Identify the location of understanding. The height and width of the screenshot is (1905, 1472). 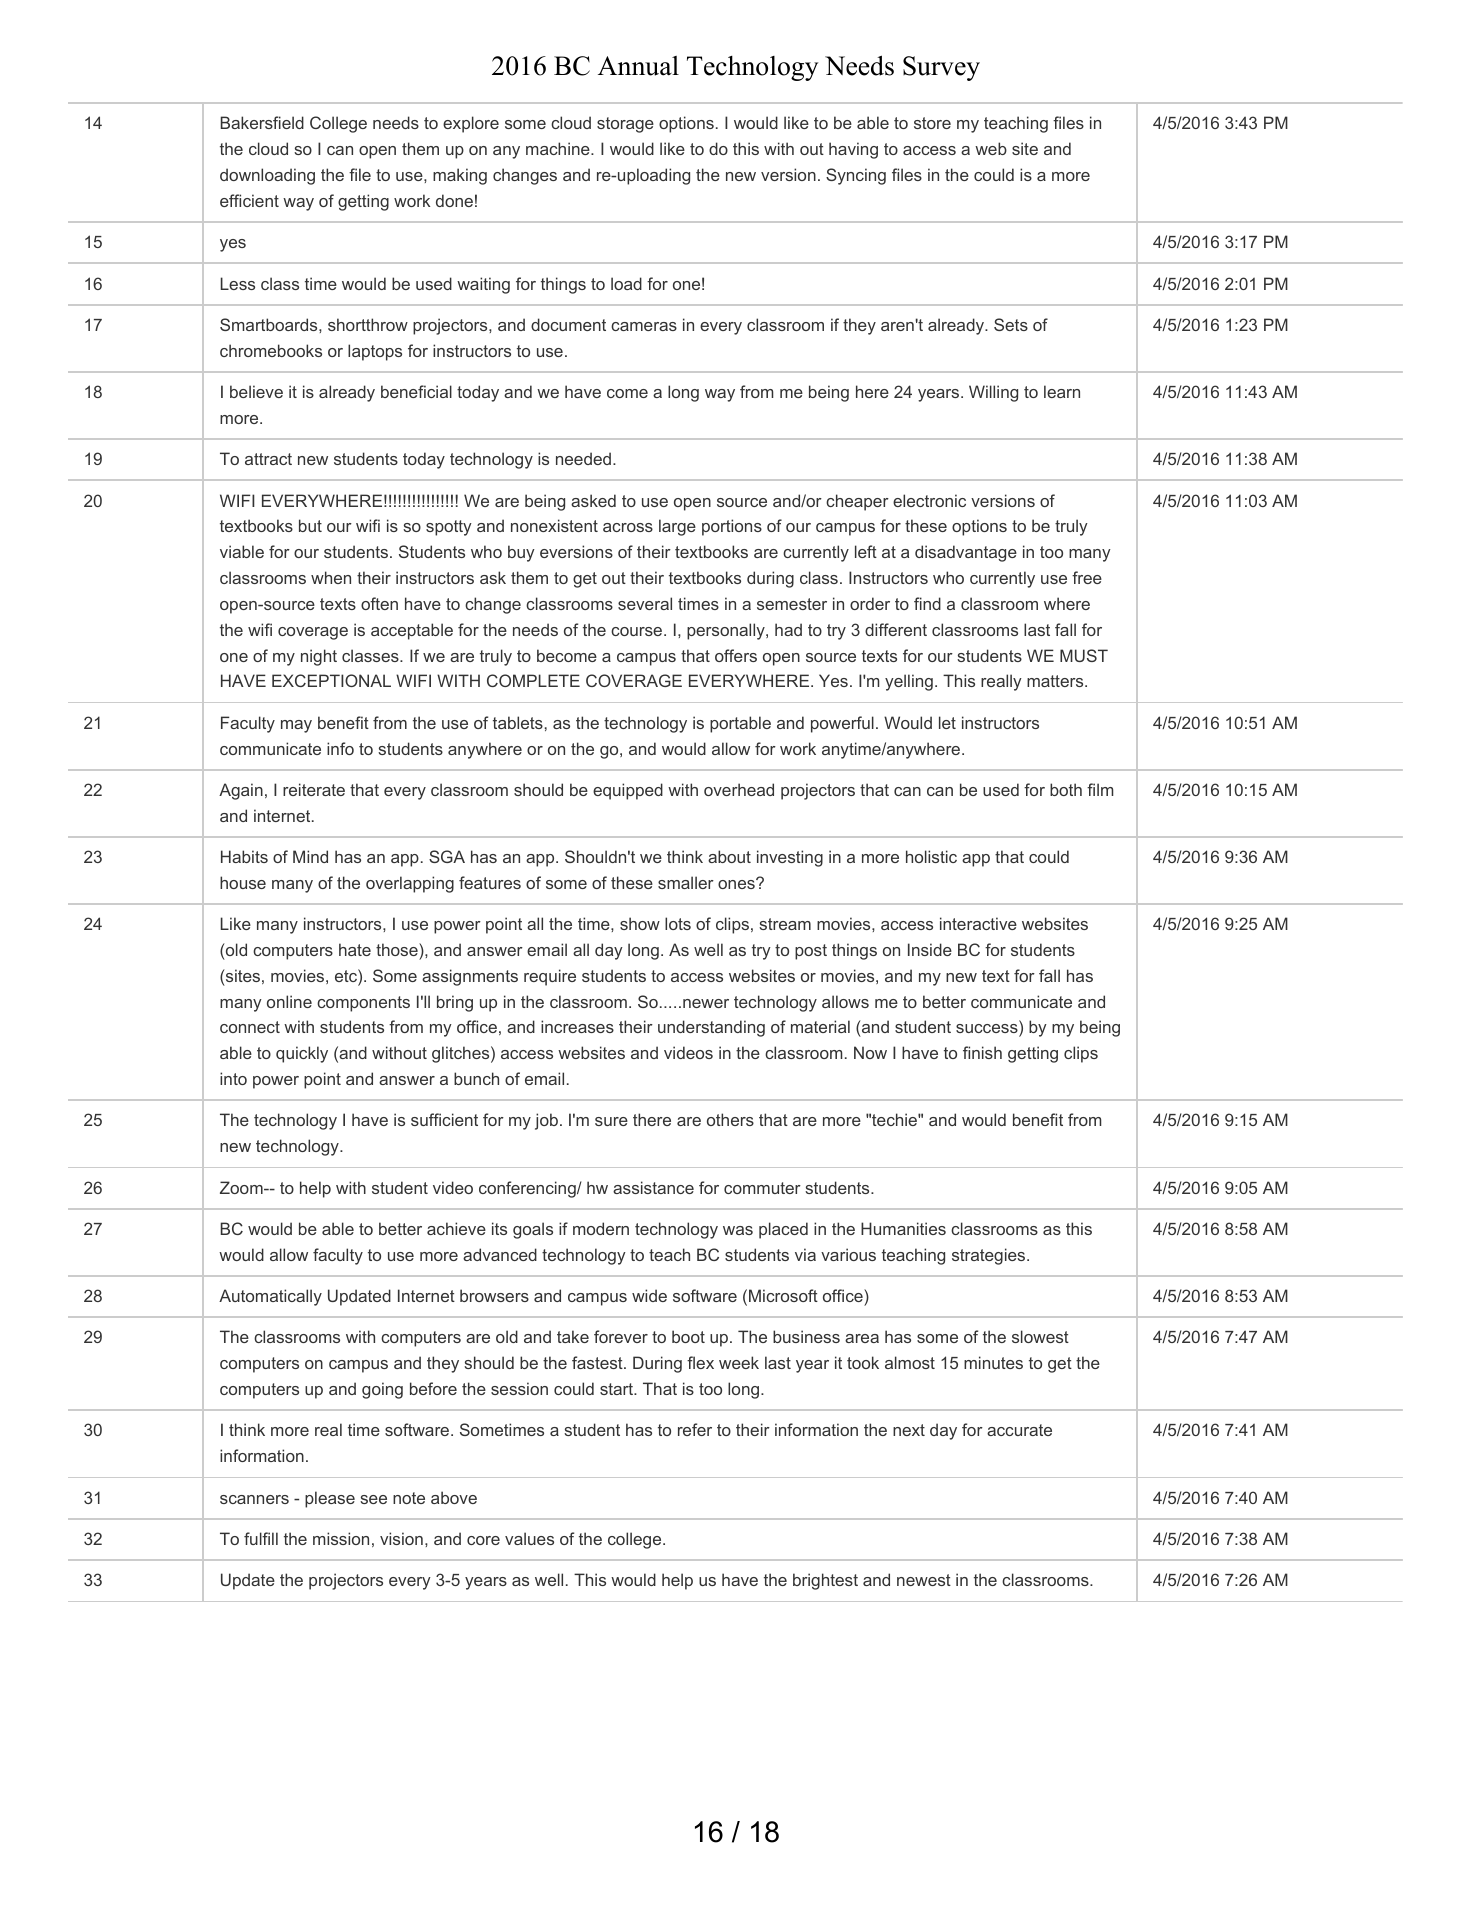
(711, 1028).
